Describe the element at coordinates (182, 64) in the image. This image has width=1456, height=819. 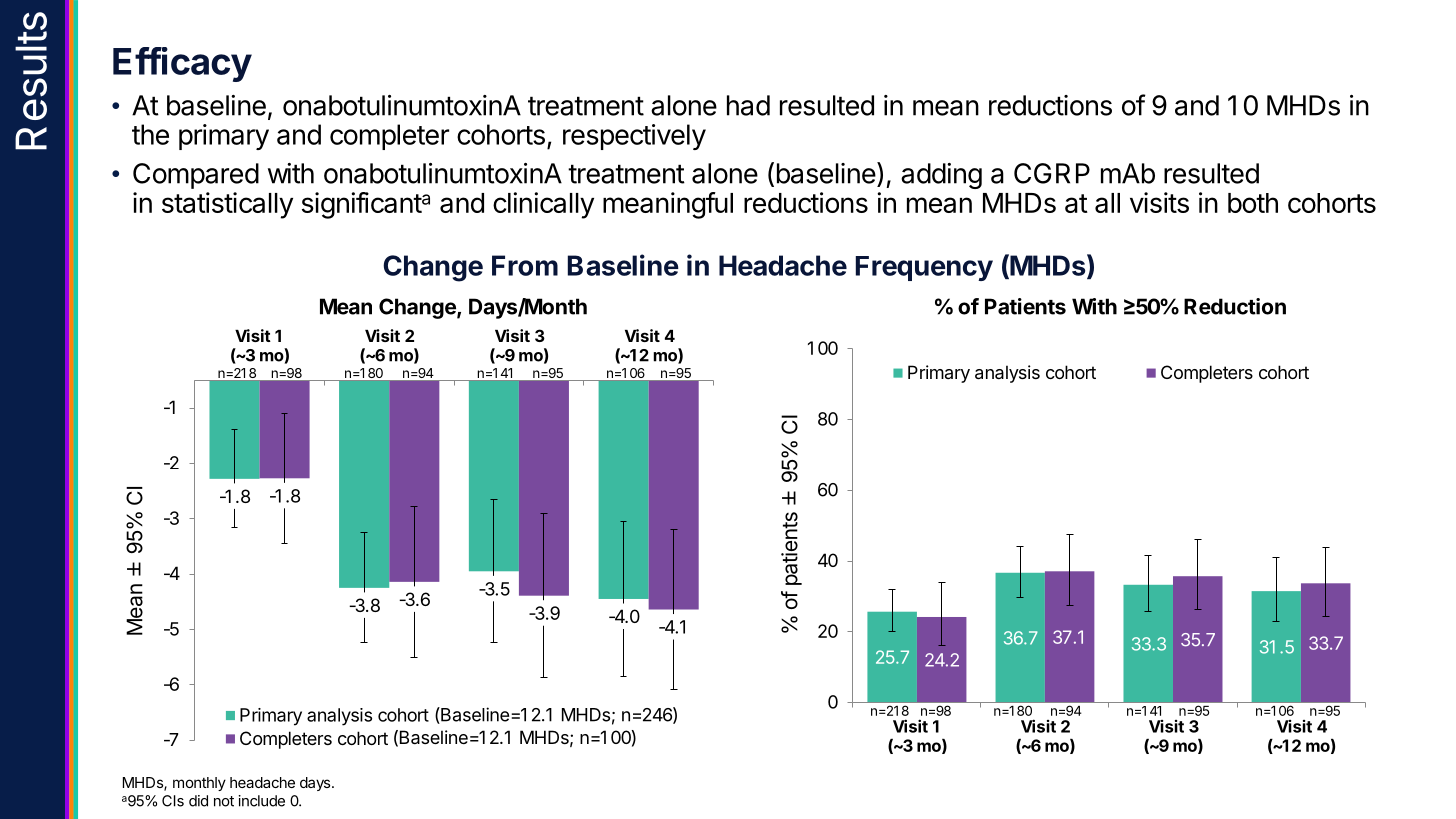
I see `Efficacy` at that location.
